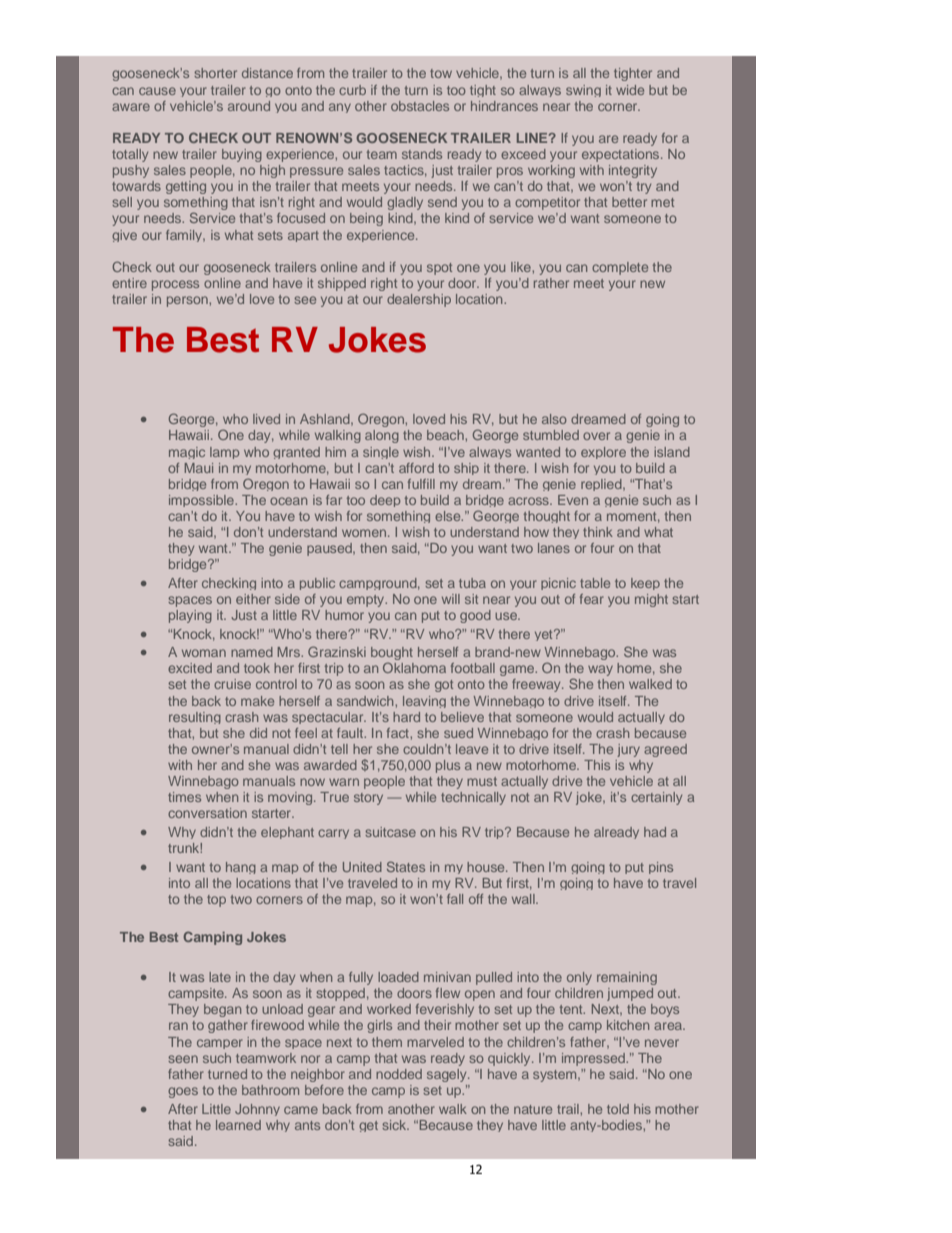  Describe the element at coordinates (597, 765) in the image. I see `This` at that location.
